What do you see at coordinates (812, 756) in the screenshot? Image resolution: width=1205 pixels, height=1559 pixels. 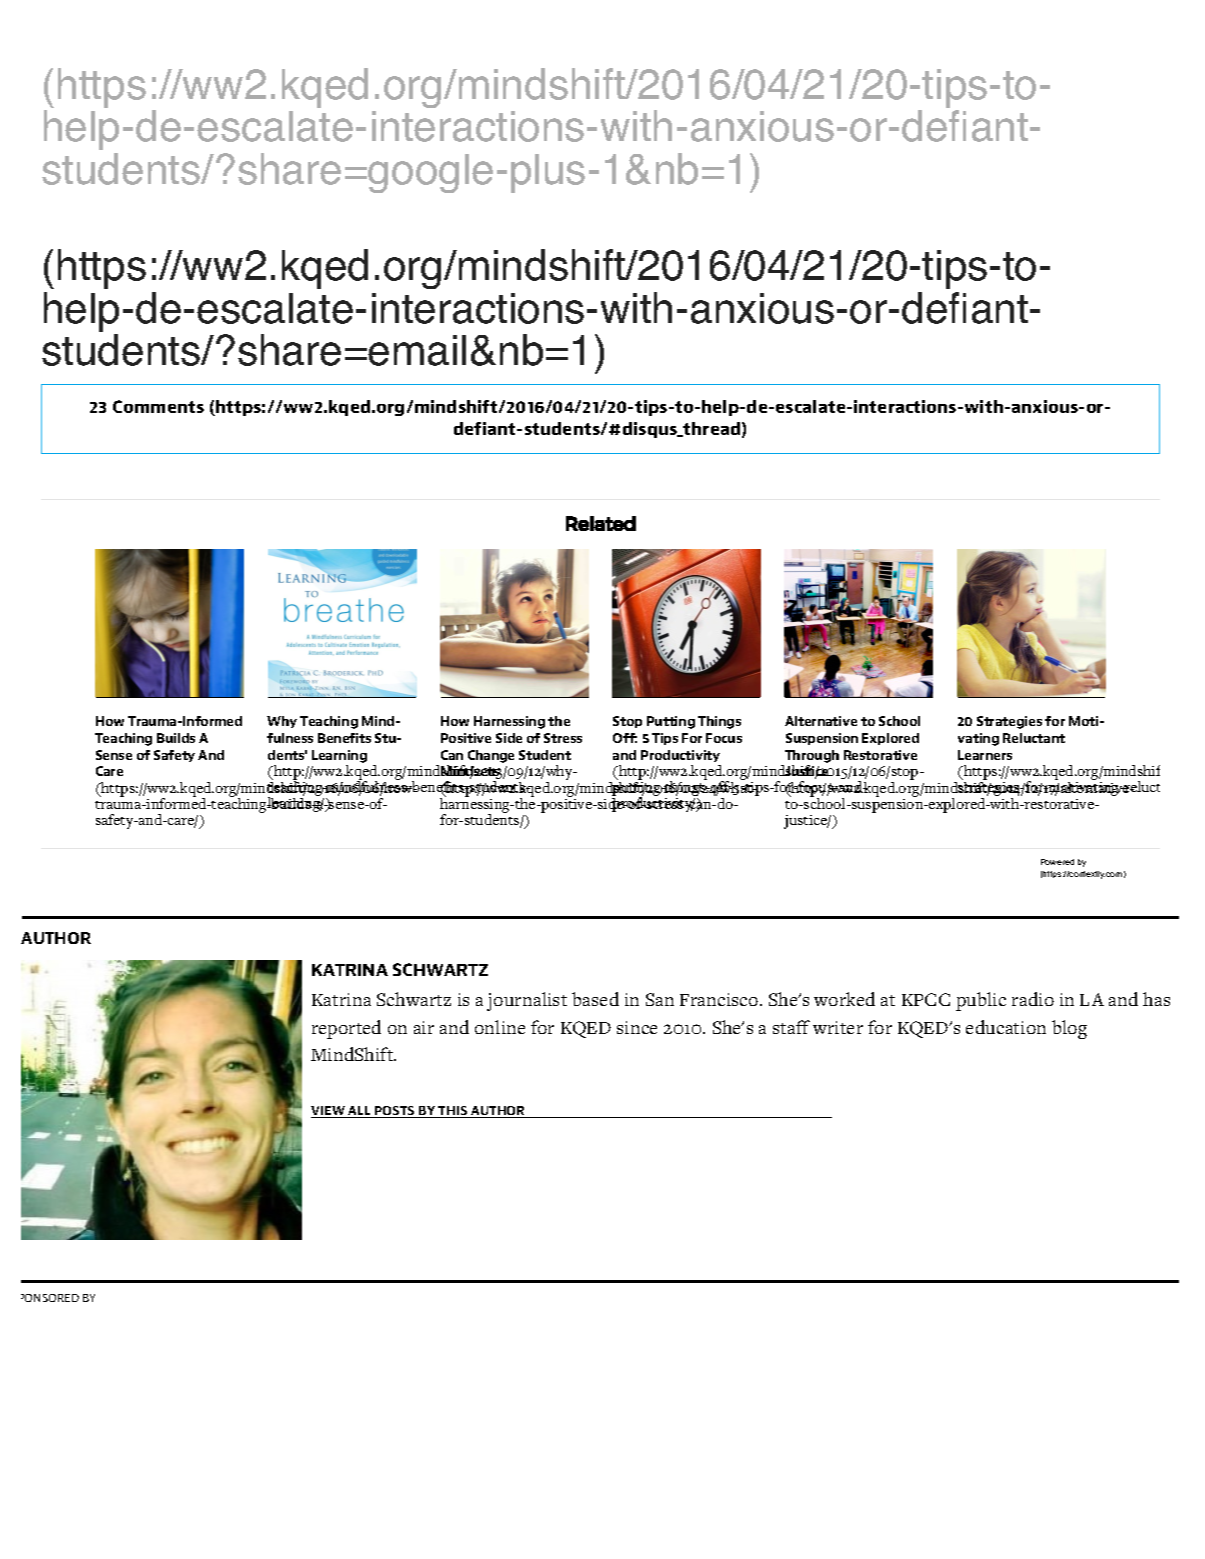 I see `Through` at bounding box center [812, 756].
